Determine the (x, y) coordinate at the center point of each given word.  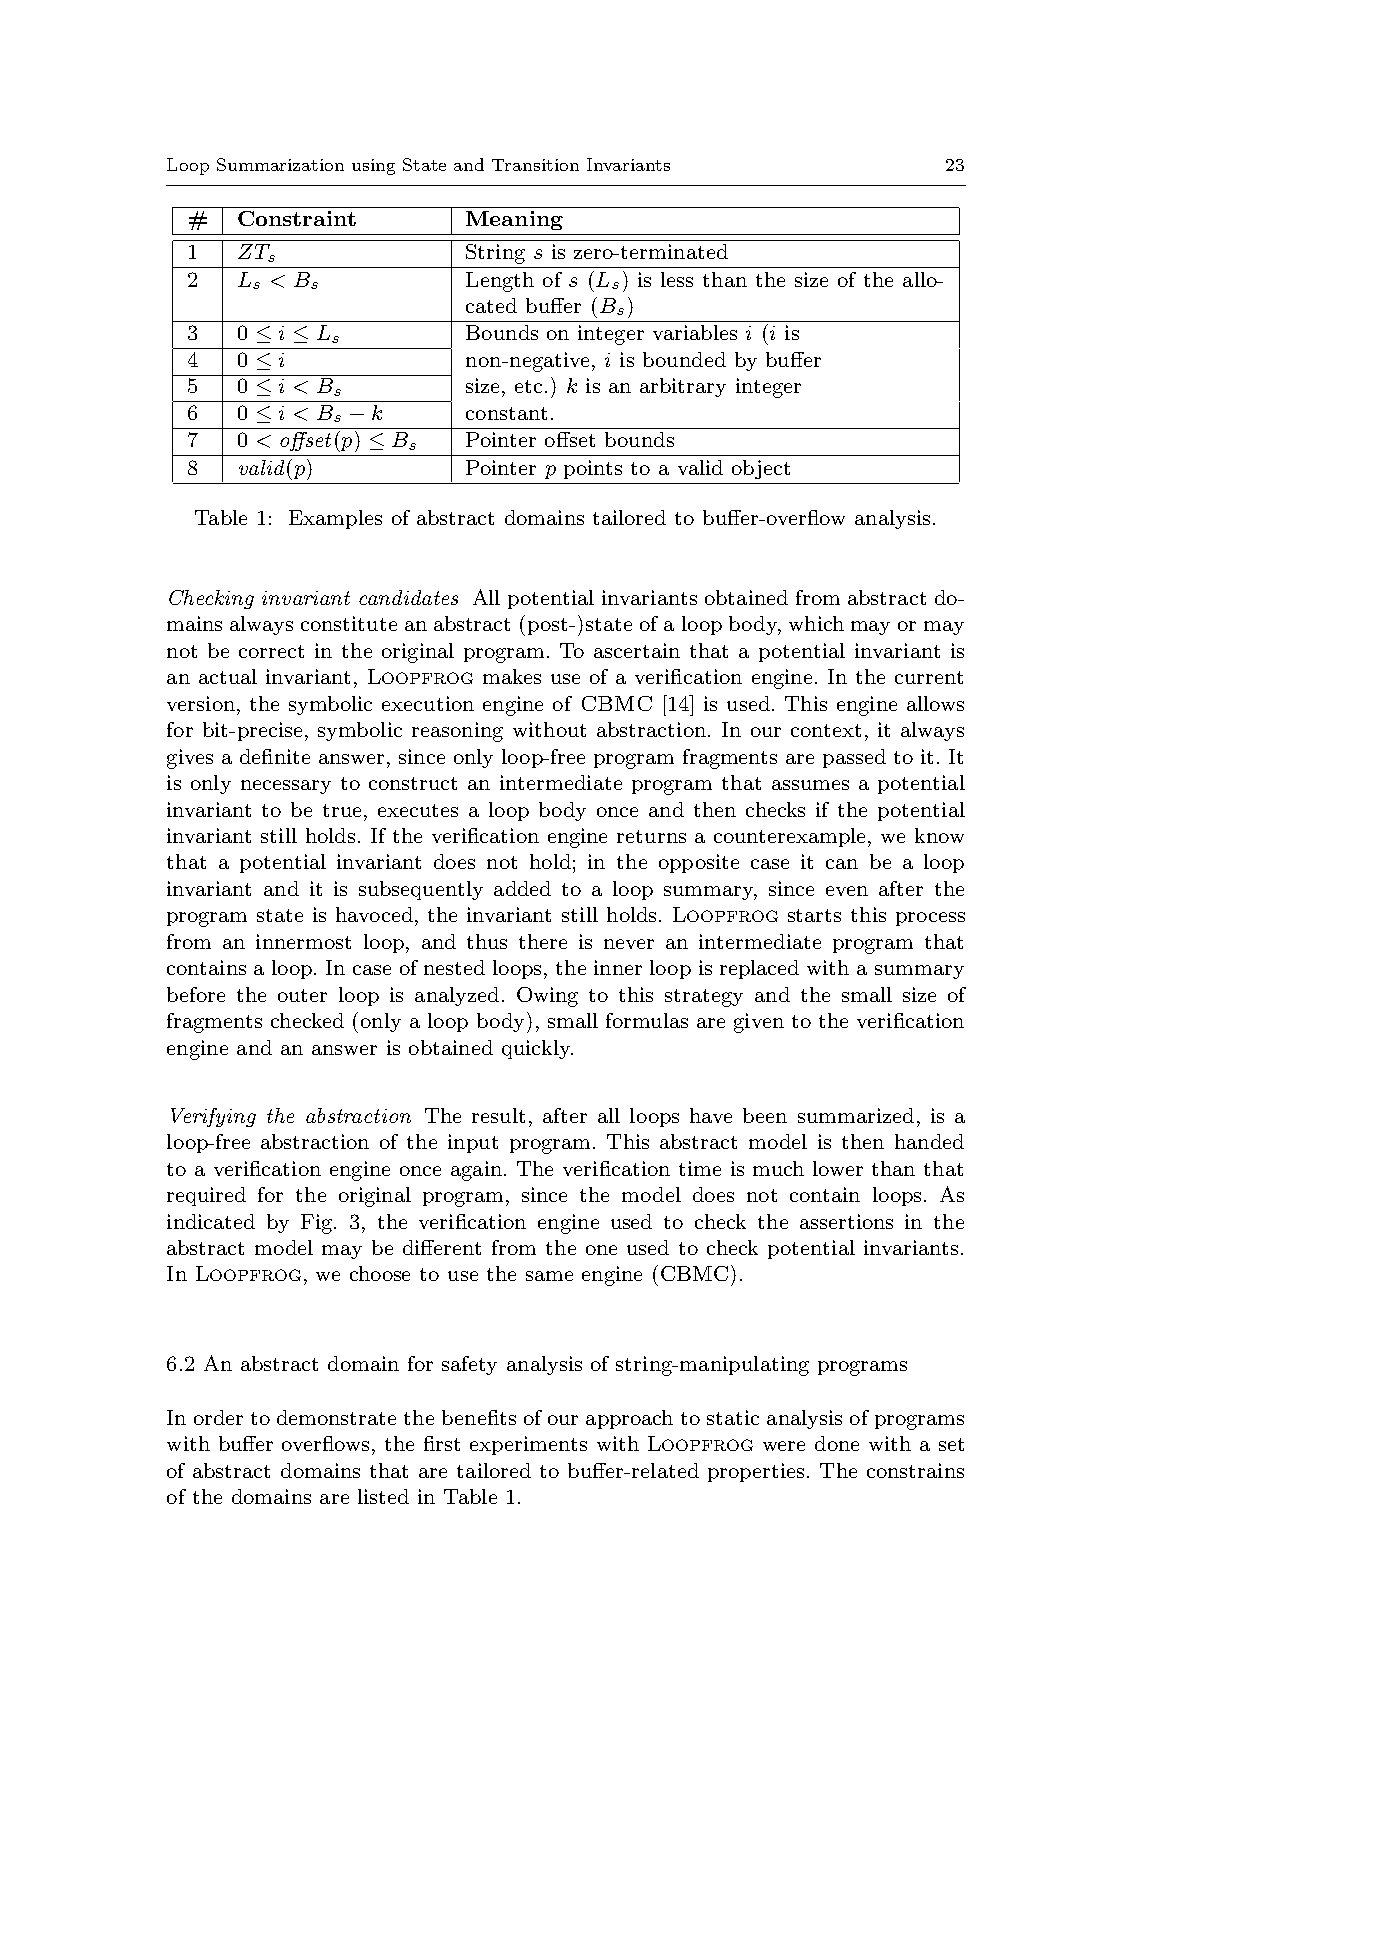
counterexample (791, 837)
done (837, 1443)
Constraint (297, 218)
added (522, 888)
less (677, 279)
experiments (528, 1445)
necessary (286, 787)
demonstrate (336, 1417)
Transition (535, 165)
